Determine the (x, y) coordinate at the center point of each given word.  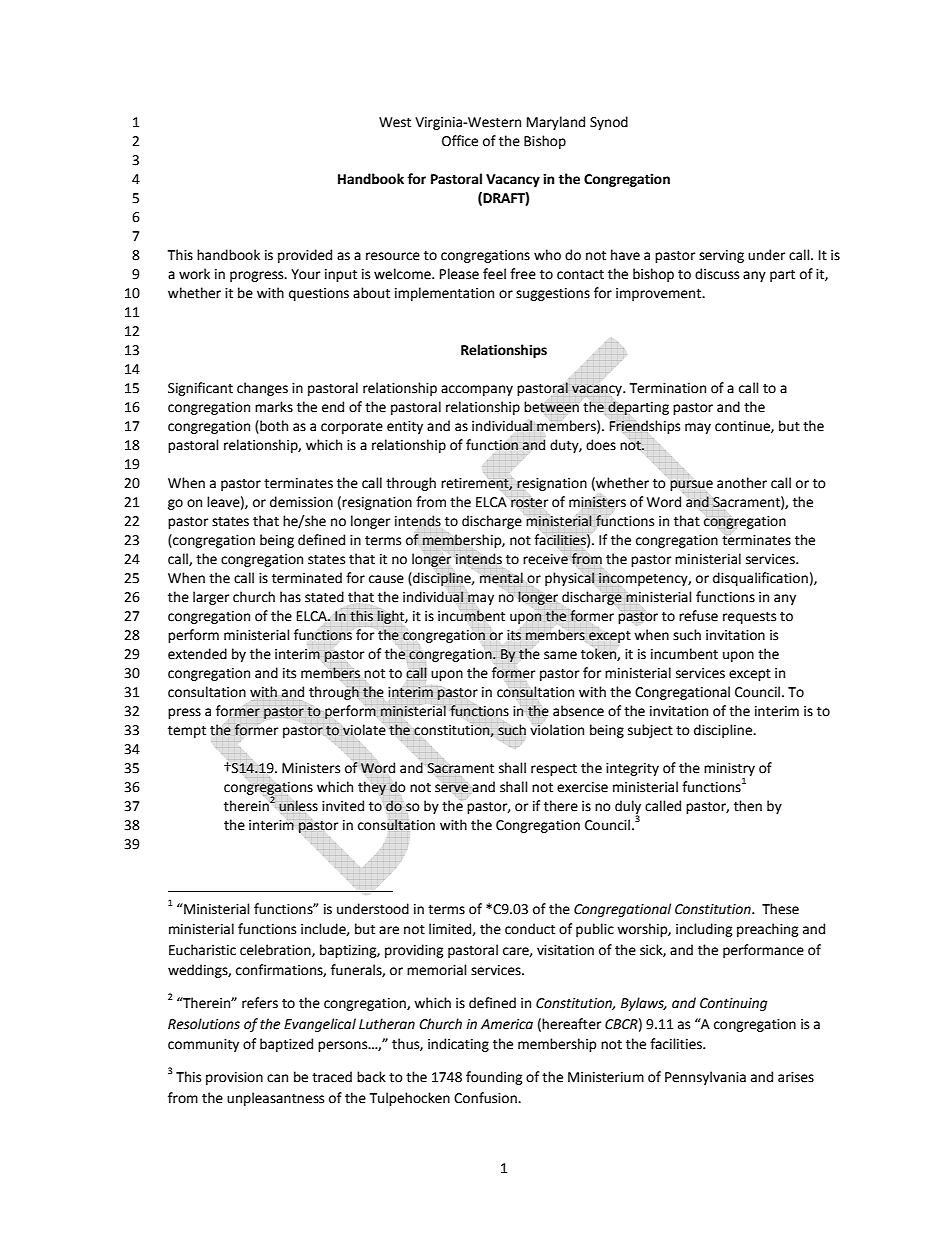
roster (529, 503)
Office (460, 141)
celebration (276, 950)
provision (234, 1078)
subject (650, 731)
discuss (717, 274)
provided (305, 256)
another (742, 483)
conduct (530, 929)
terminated (307, 578)
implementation (444, 294)
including (704, 930)
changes (262, 389)
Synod (609, 123)
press (184, 713)
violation (557, 729)
